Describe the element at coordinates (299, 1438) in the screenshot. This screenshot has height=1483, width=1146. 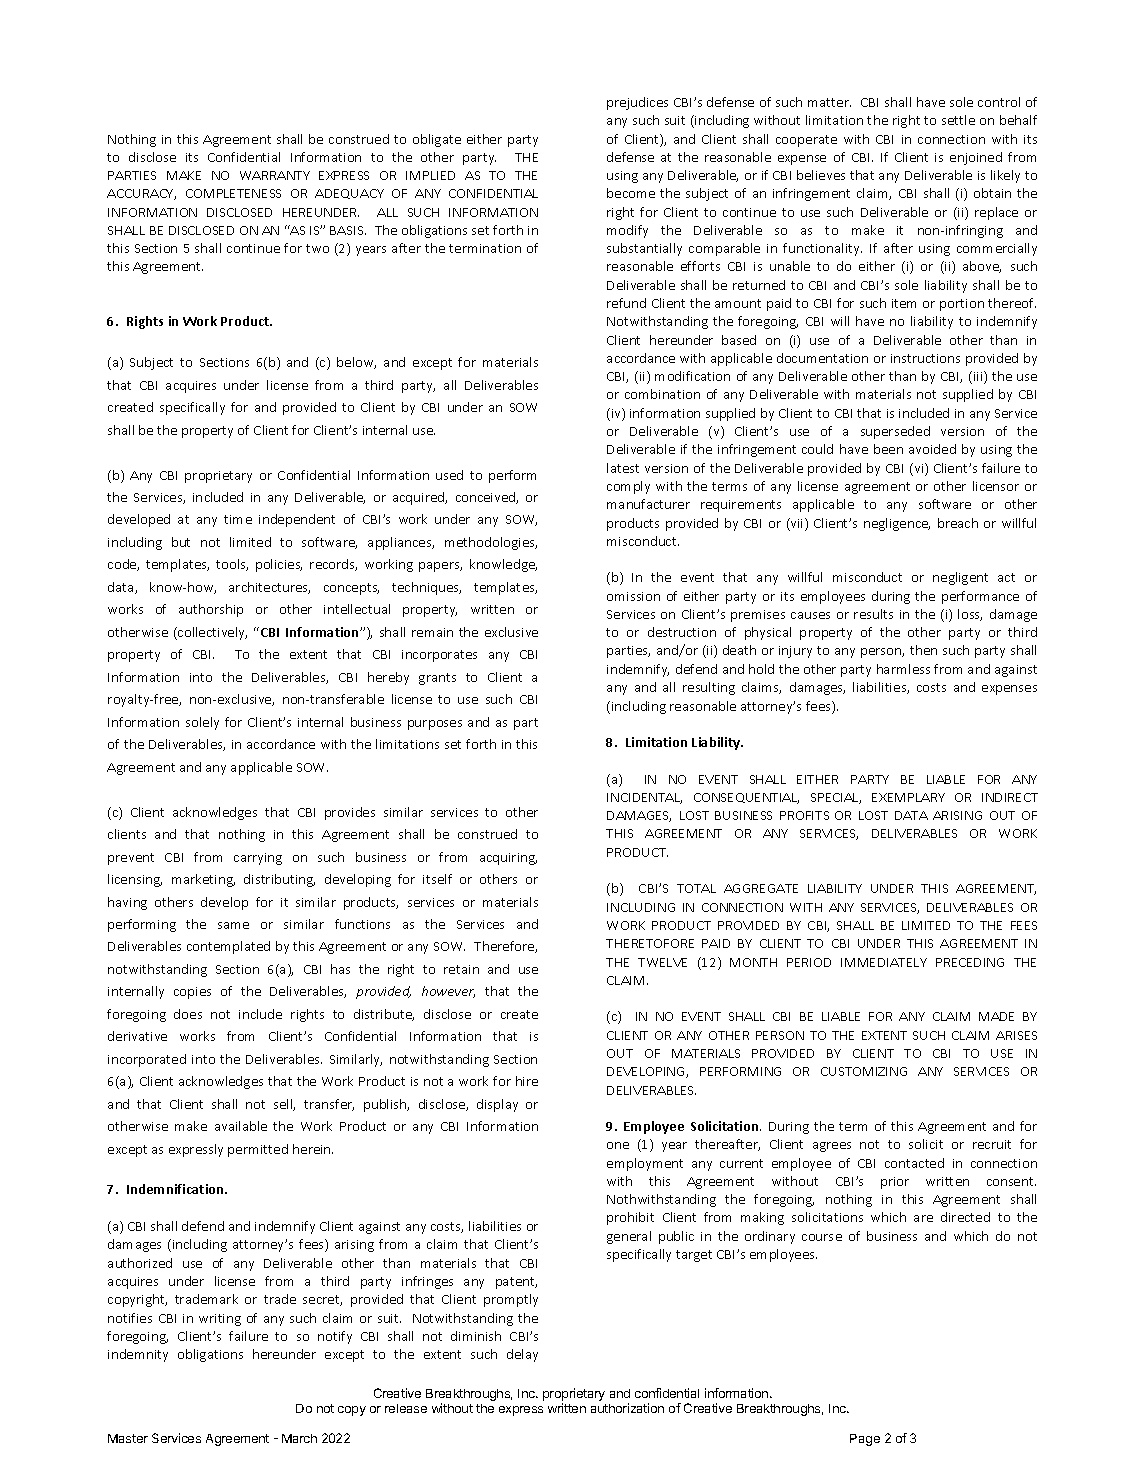
I see `March` at that location.
